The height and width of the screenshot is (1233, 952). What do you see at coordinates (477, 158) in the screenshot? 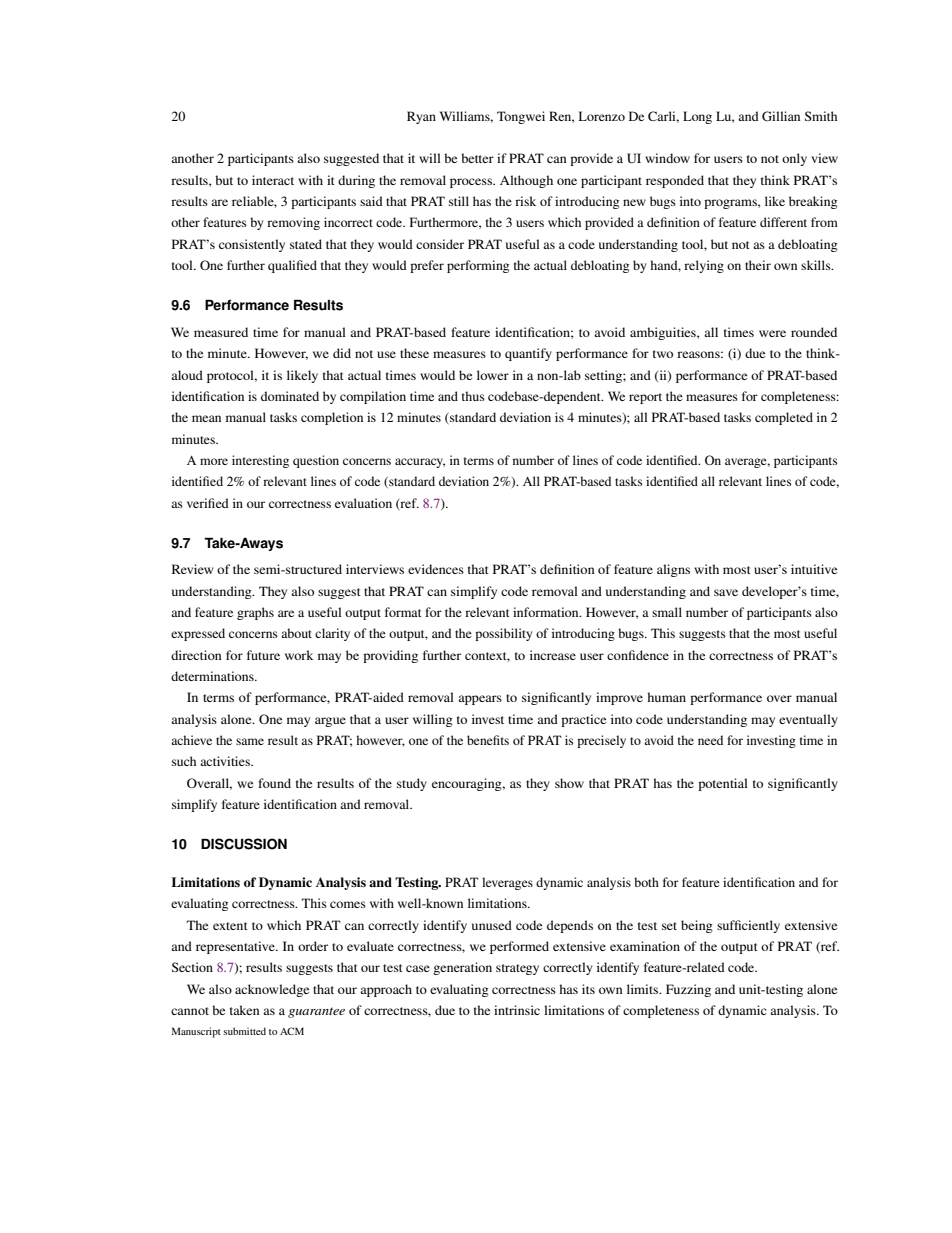
I see `better` at bounding box center [477, 158].
